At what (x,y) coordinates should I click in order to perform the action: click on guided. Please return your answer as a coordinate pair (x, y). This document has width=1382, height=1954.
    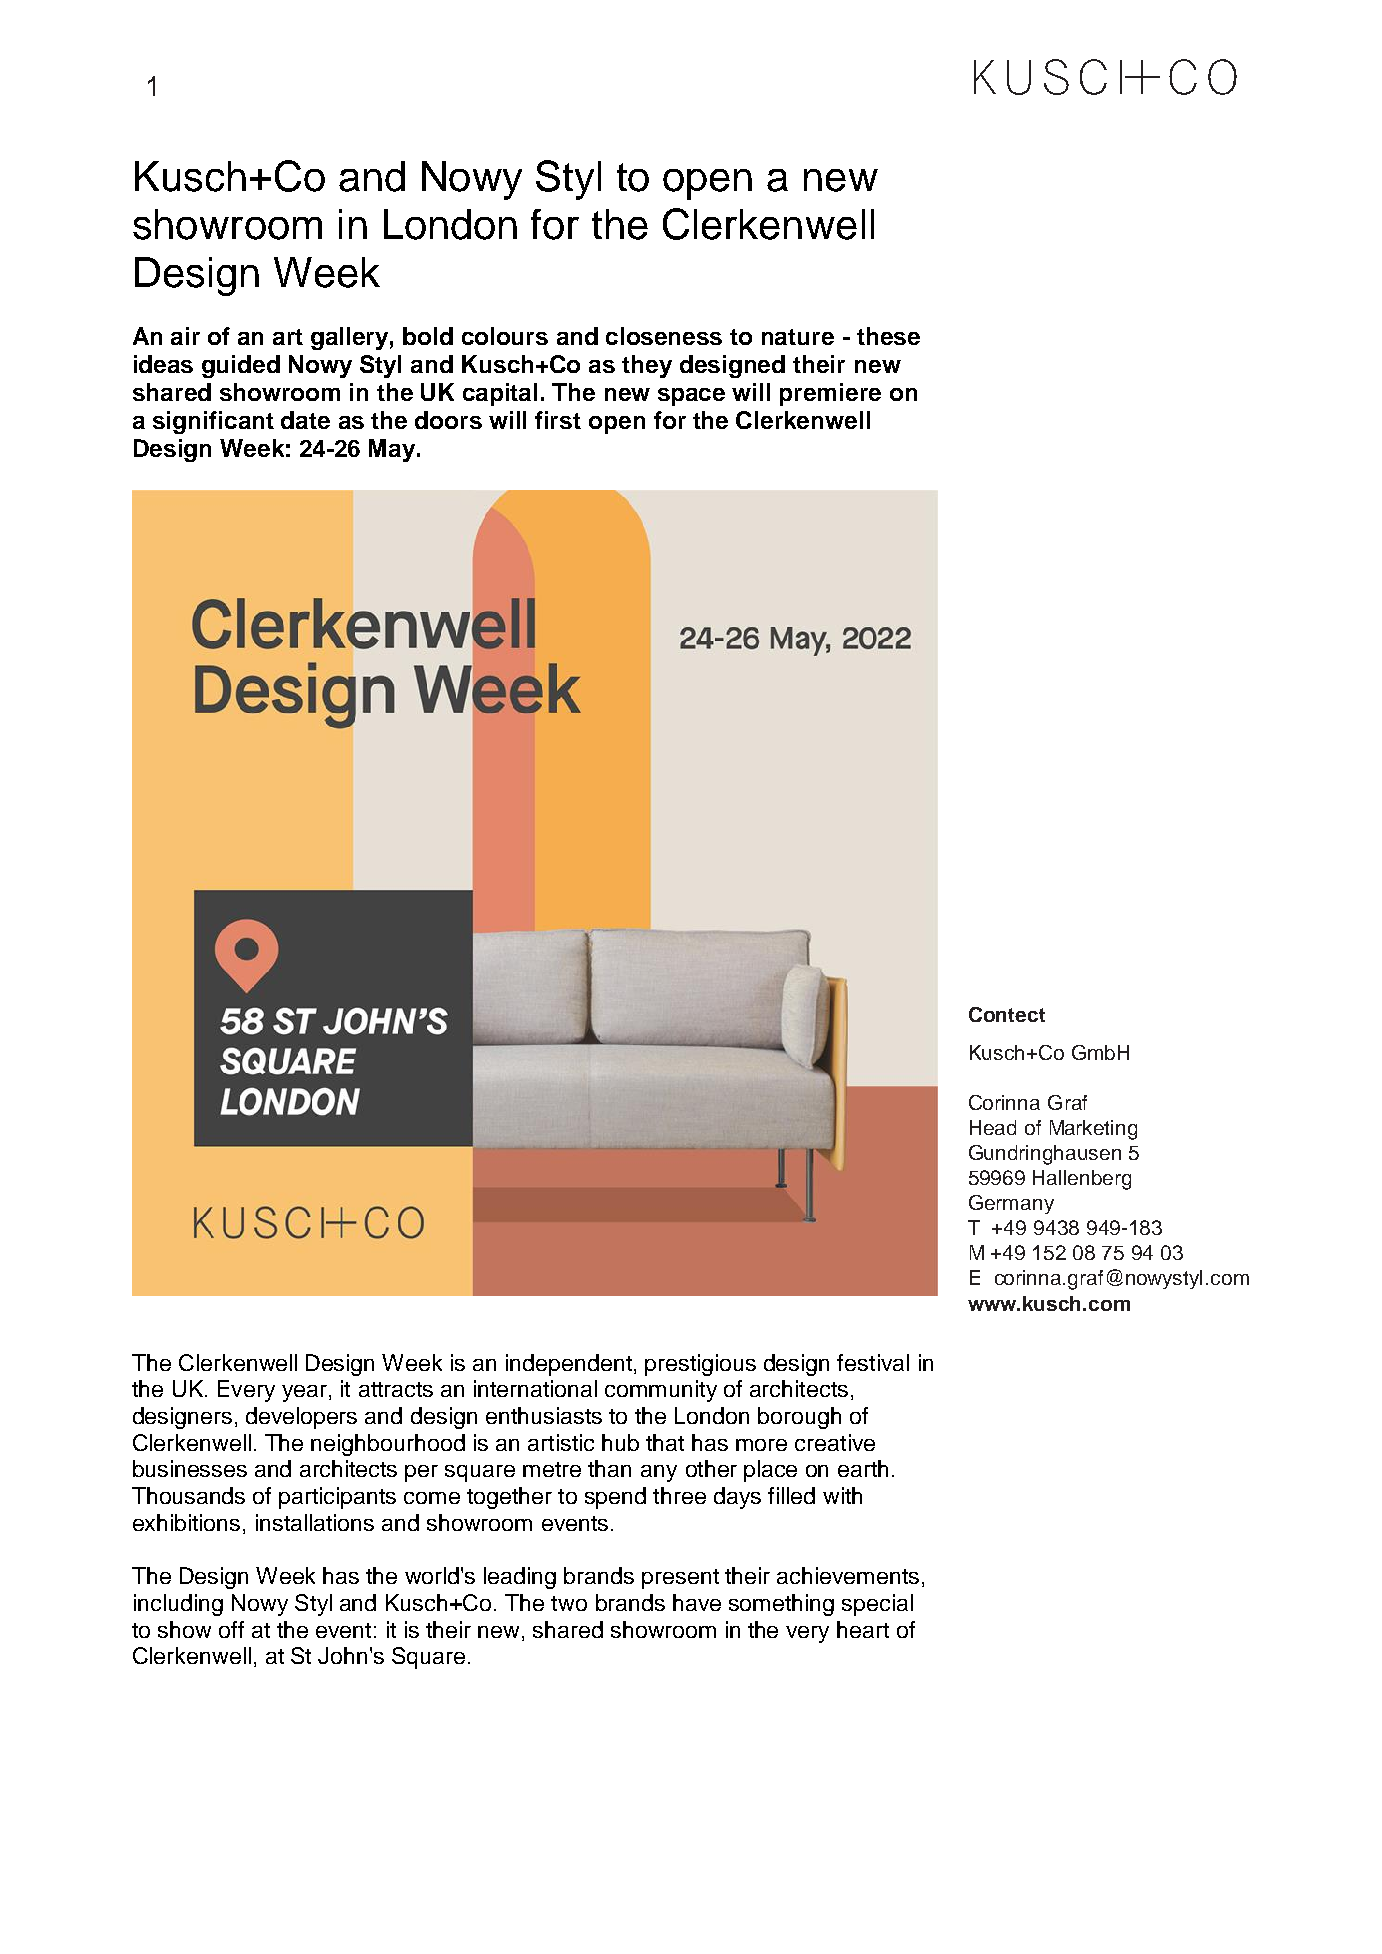
    Looking at the image, I should click on (241, 366).
